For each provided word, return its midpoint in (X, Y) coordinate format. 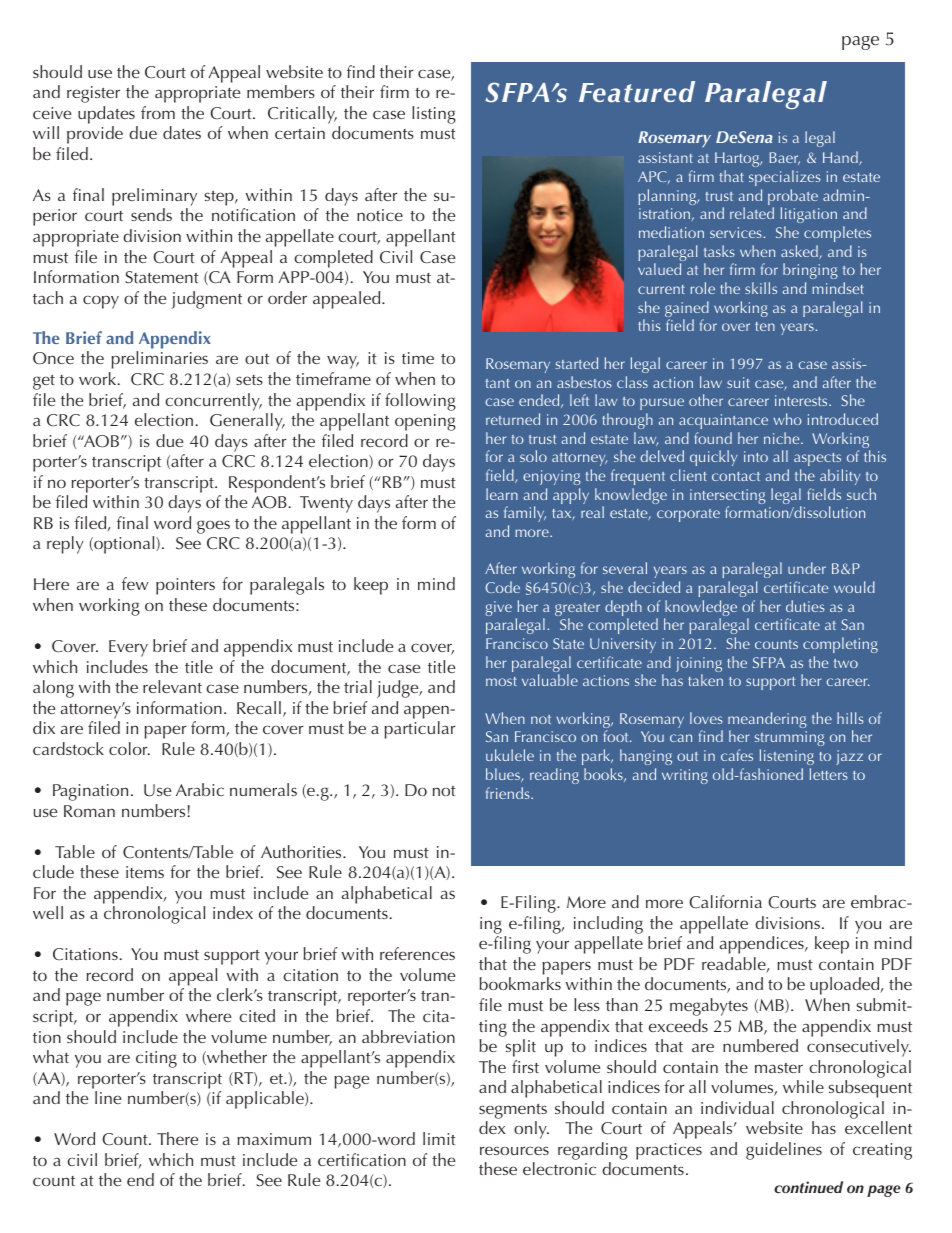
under (807, 568)
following (420, 402)
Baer (784, 158)
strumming (790, 740)
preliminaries (159, 360)
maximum (274, 1139)
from (158, 112)
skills (761, 288)
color (129, 748)
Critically (302, 115)
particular (419, 730)
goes (213, 527)
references (417, 953)
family (525, 514)
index (233, 912)
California (725, 902)
